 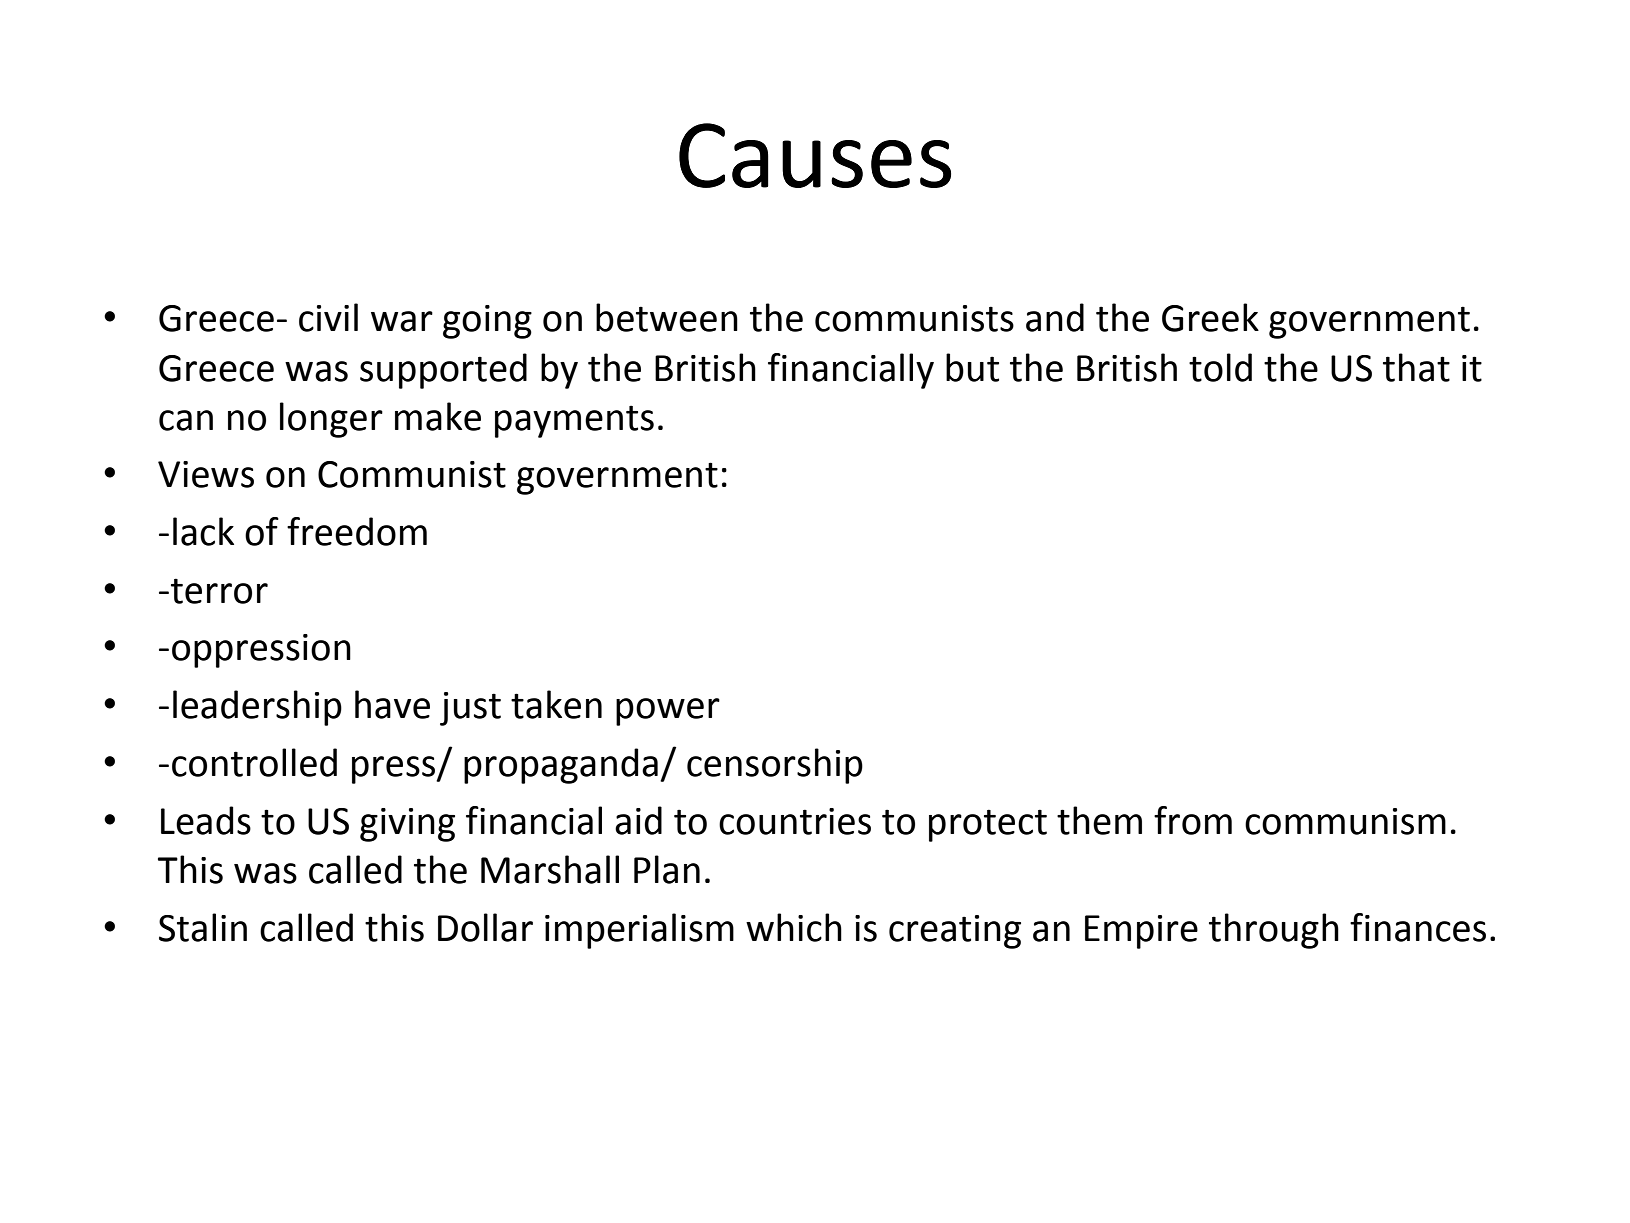 I want to click on going, so click(x=487, y=322).
